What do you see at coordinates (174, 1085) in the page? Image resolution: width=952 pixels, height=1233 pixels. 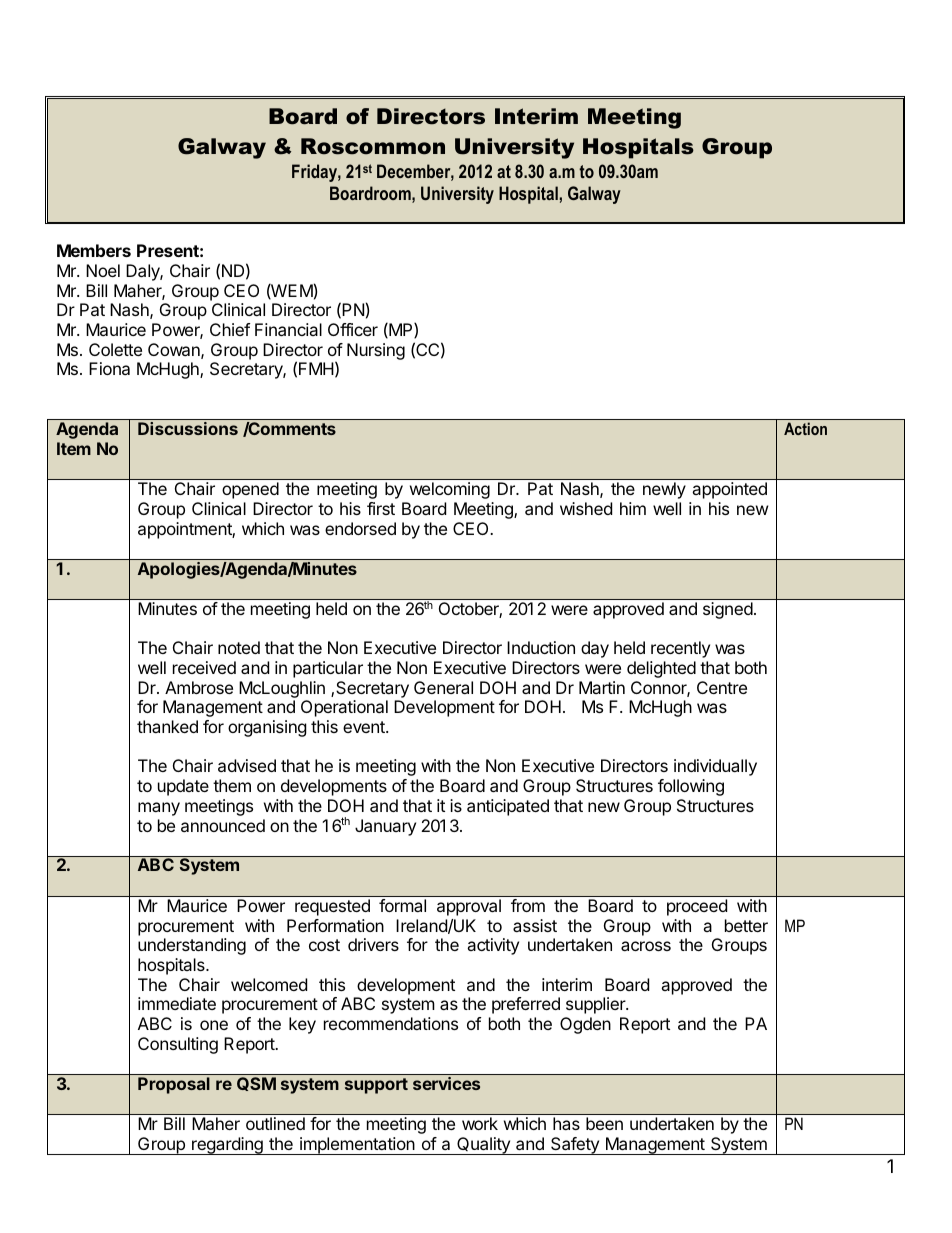 I see `Proposal` at bounding box center [174, 1085].
